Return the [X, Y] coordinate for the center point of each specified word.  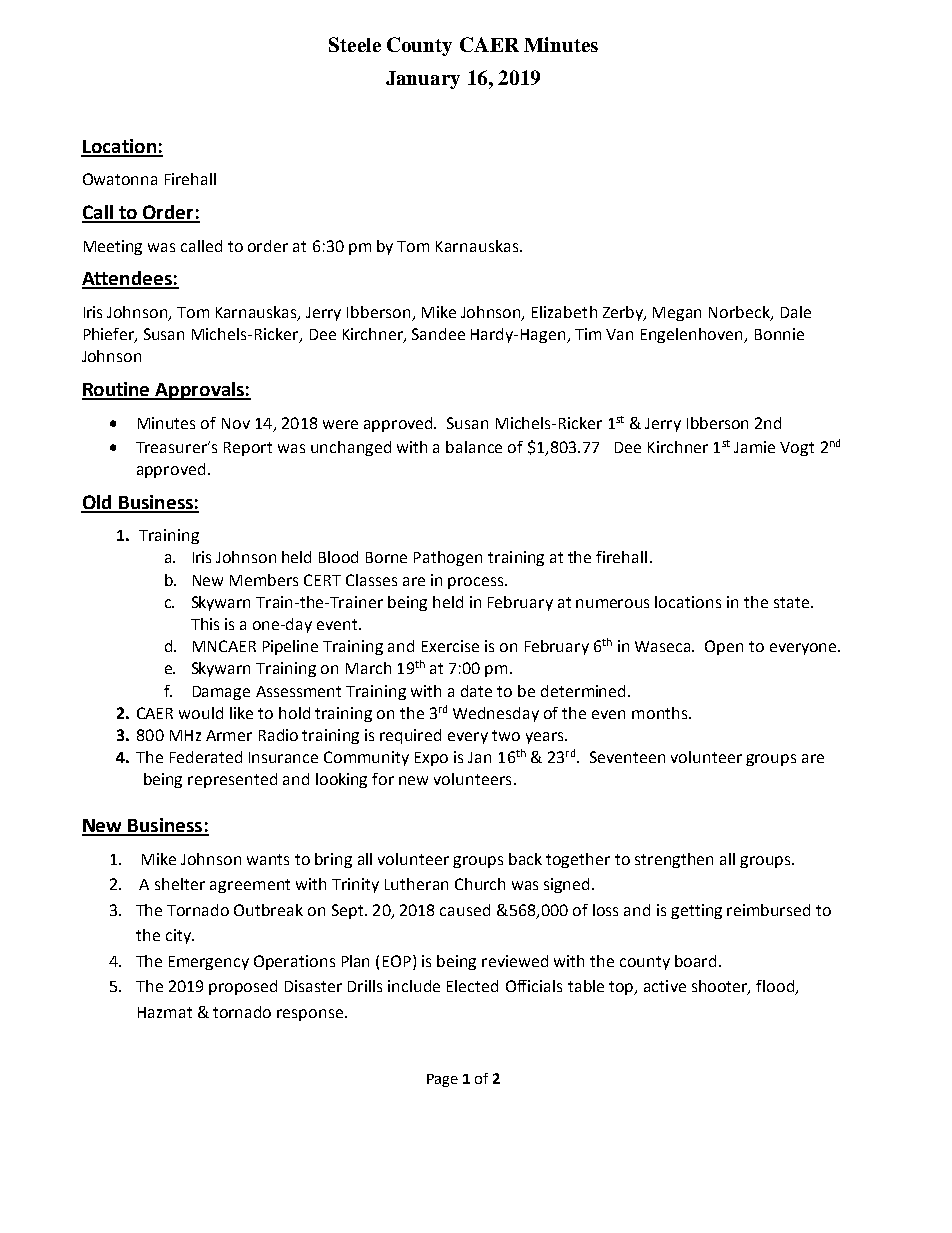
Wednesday [496, 714]
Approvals [200, 391]
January [423, 80]
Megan [677, 314]
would [201, 713]
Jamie [754, 447]
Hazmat [165, 1012]
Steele [355, 44]
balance [474, 447]
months [661, 713]
